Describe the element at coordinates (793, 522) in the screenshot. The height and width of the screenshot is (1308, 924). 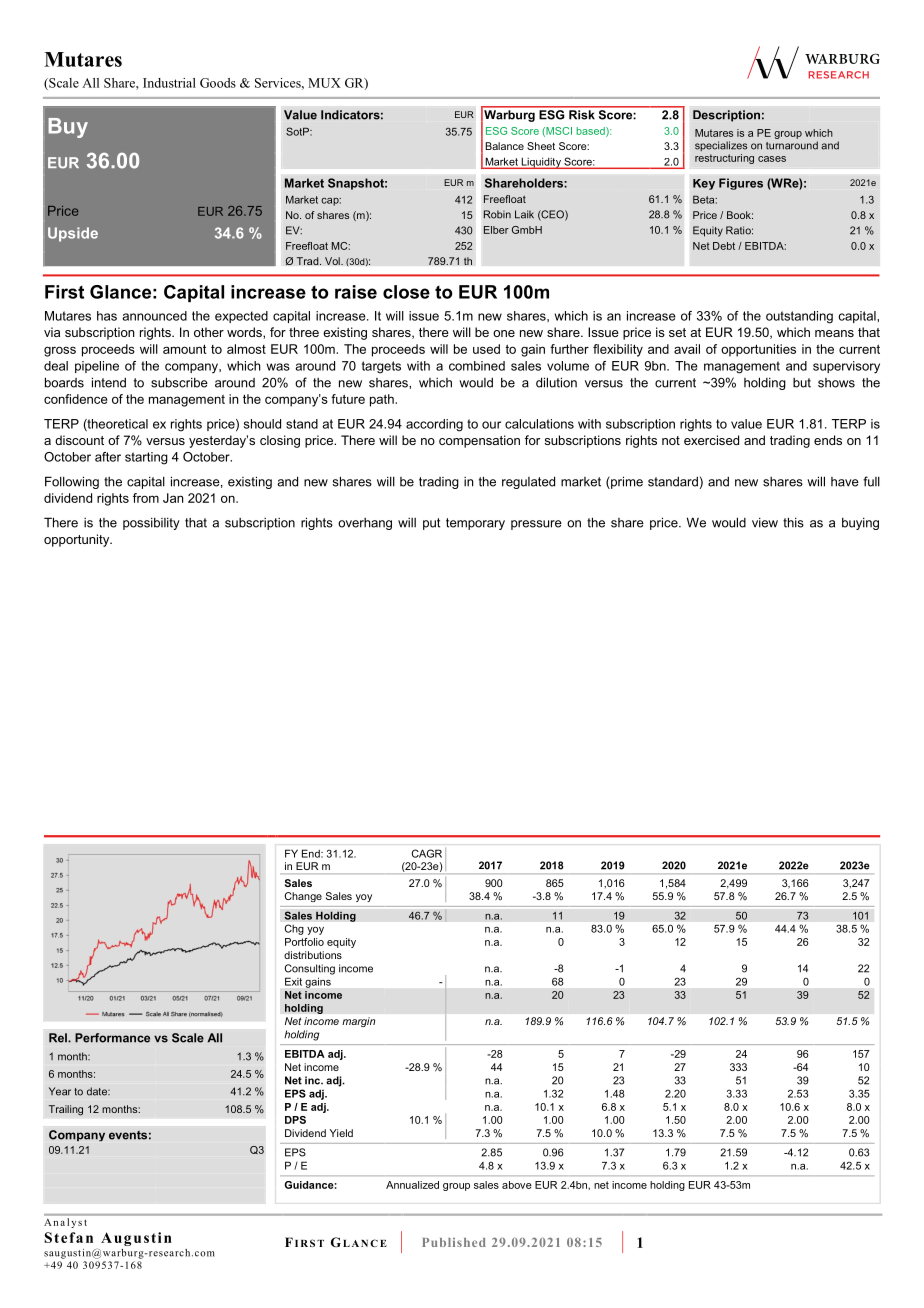
I see `this` at that location.
